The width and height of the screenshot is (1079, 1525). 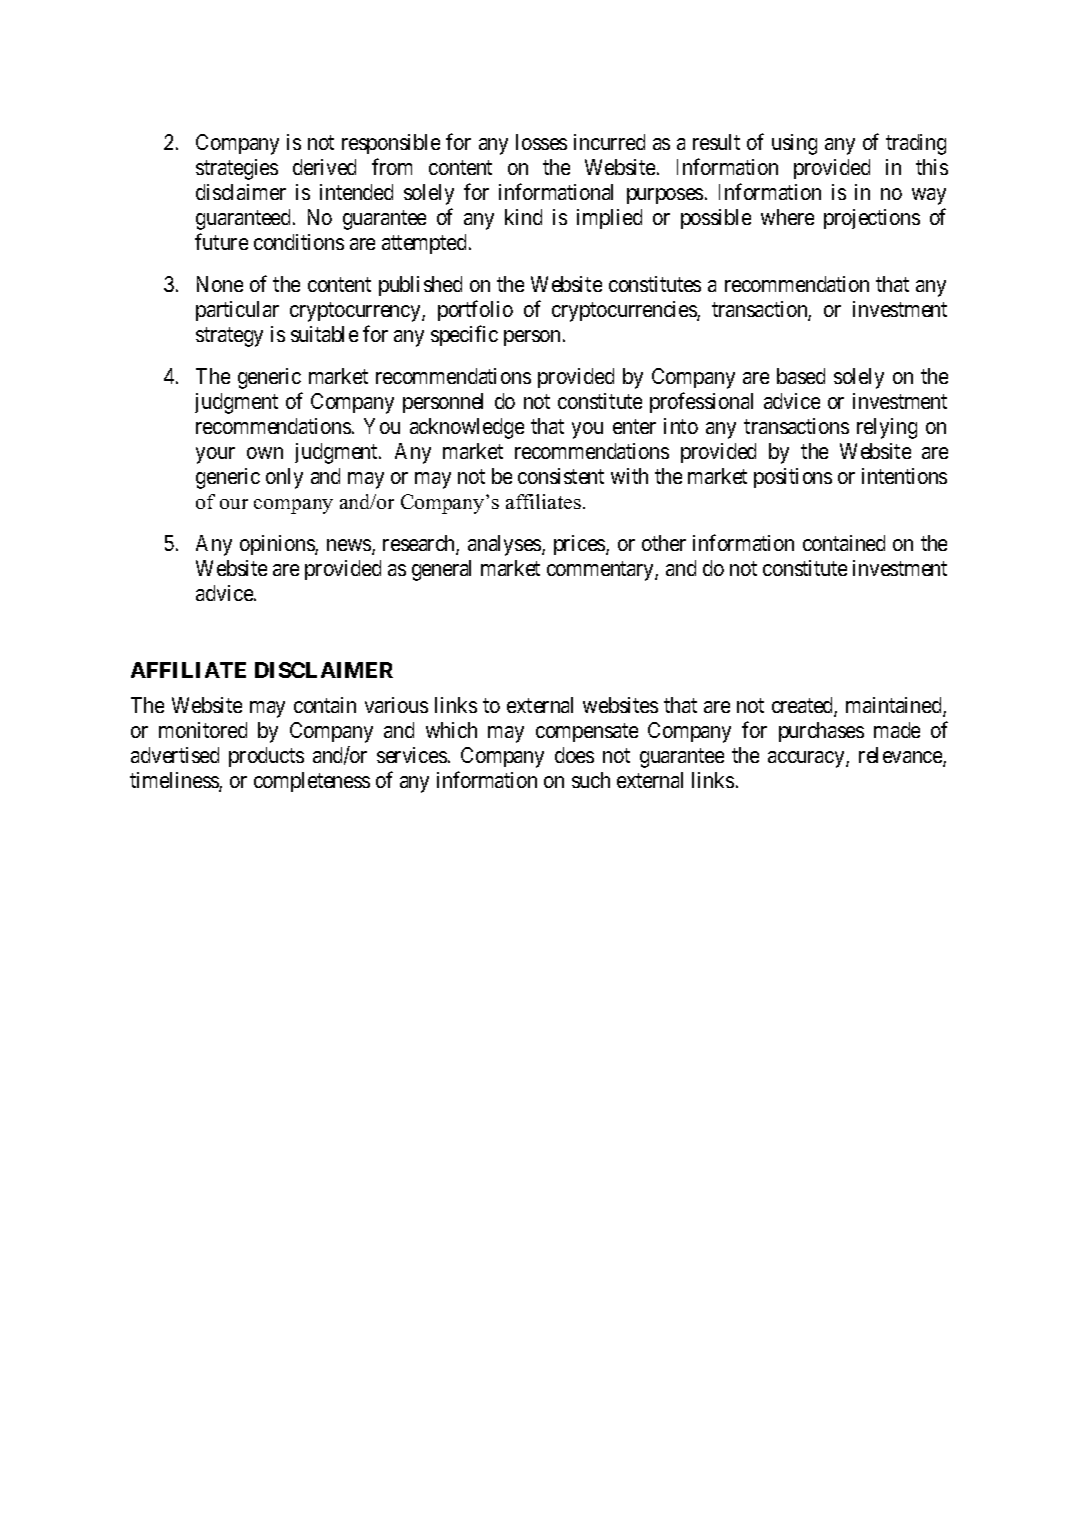 I want to click on products, so click(x=266, y=757).
